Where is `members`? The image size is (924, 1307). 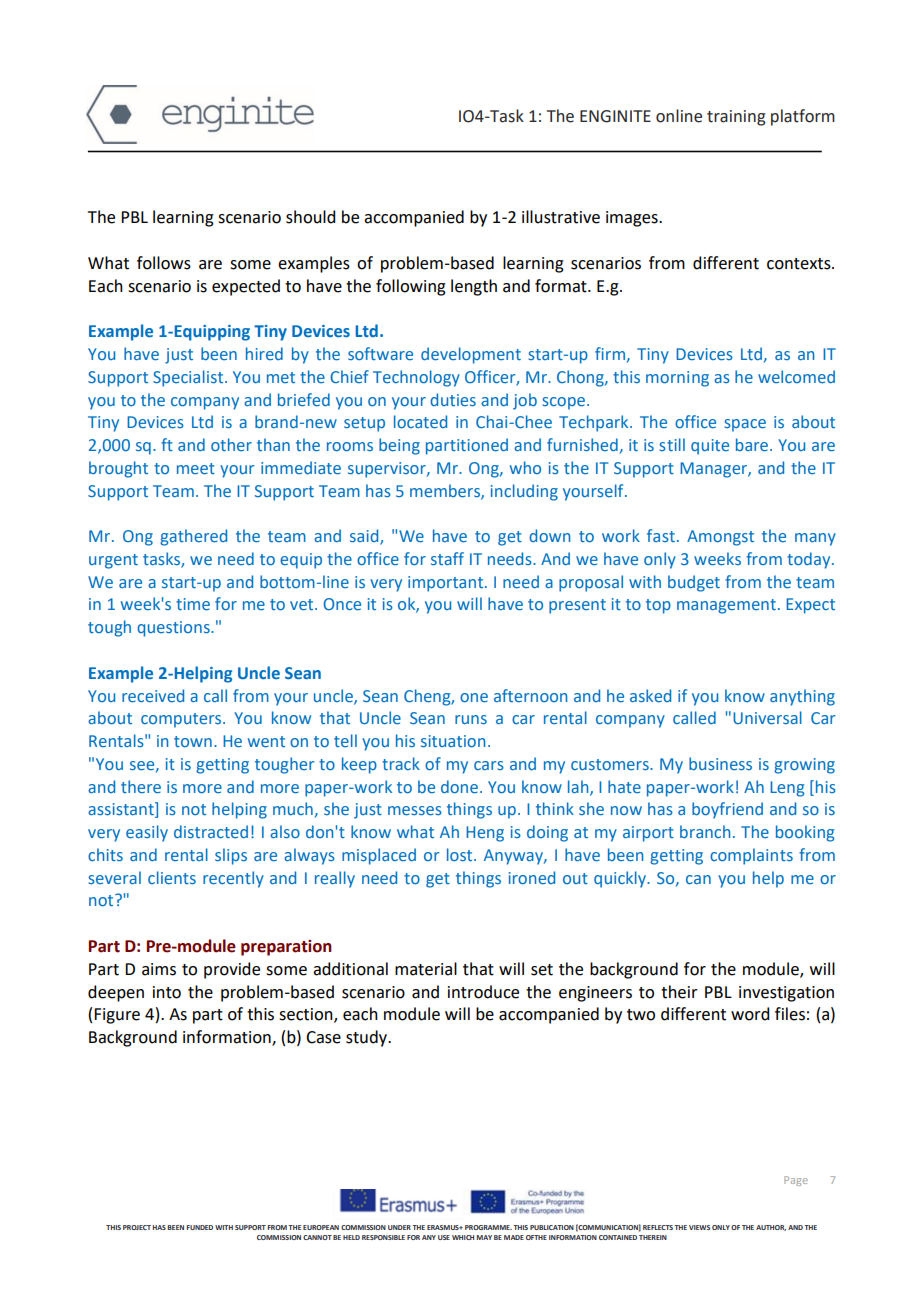 members is located at coordinates (446, 491).
